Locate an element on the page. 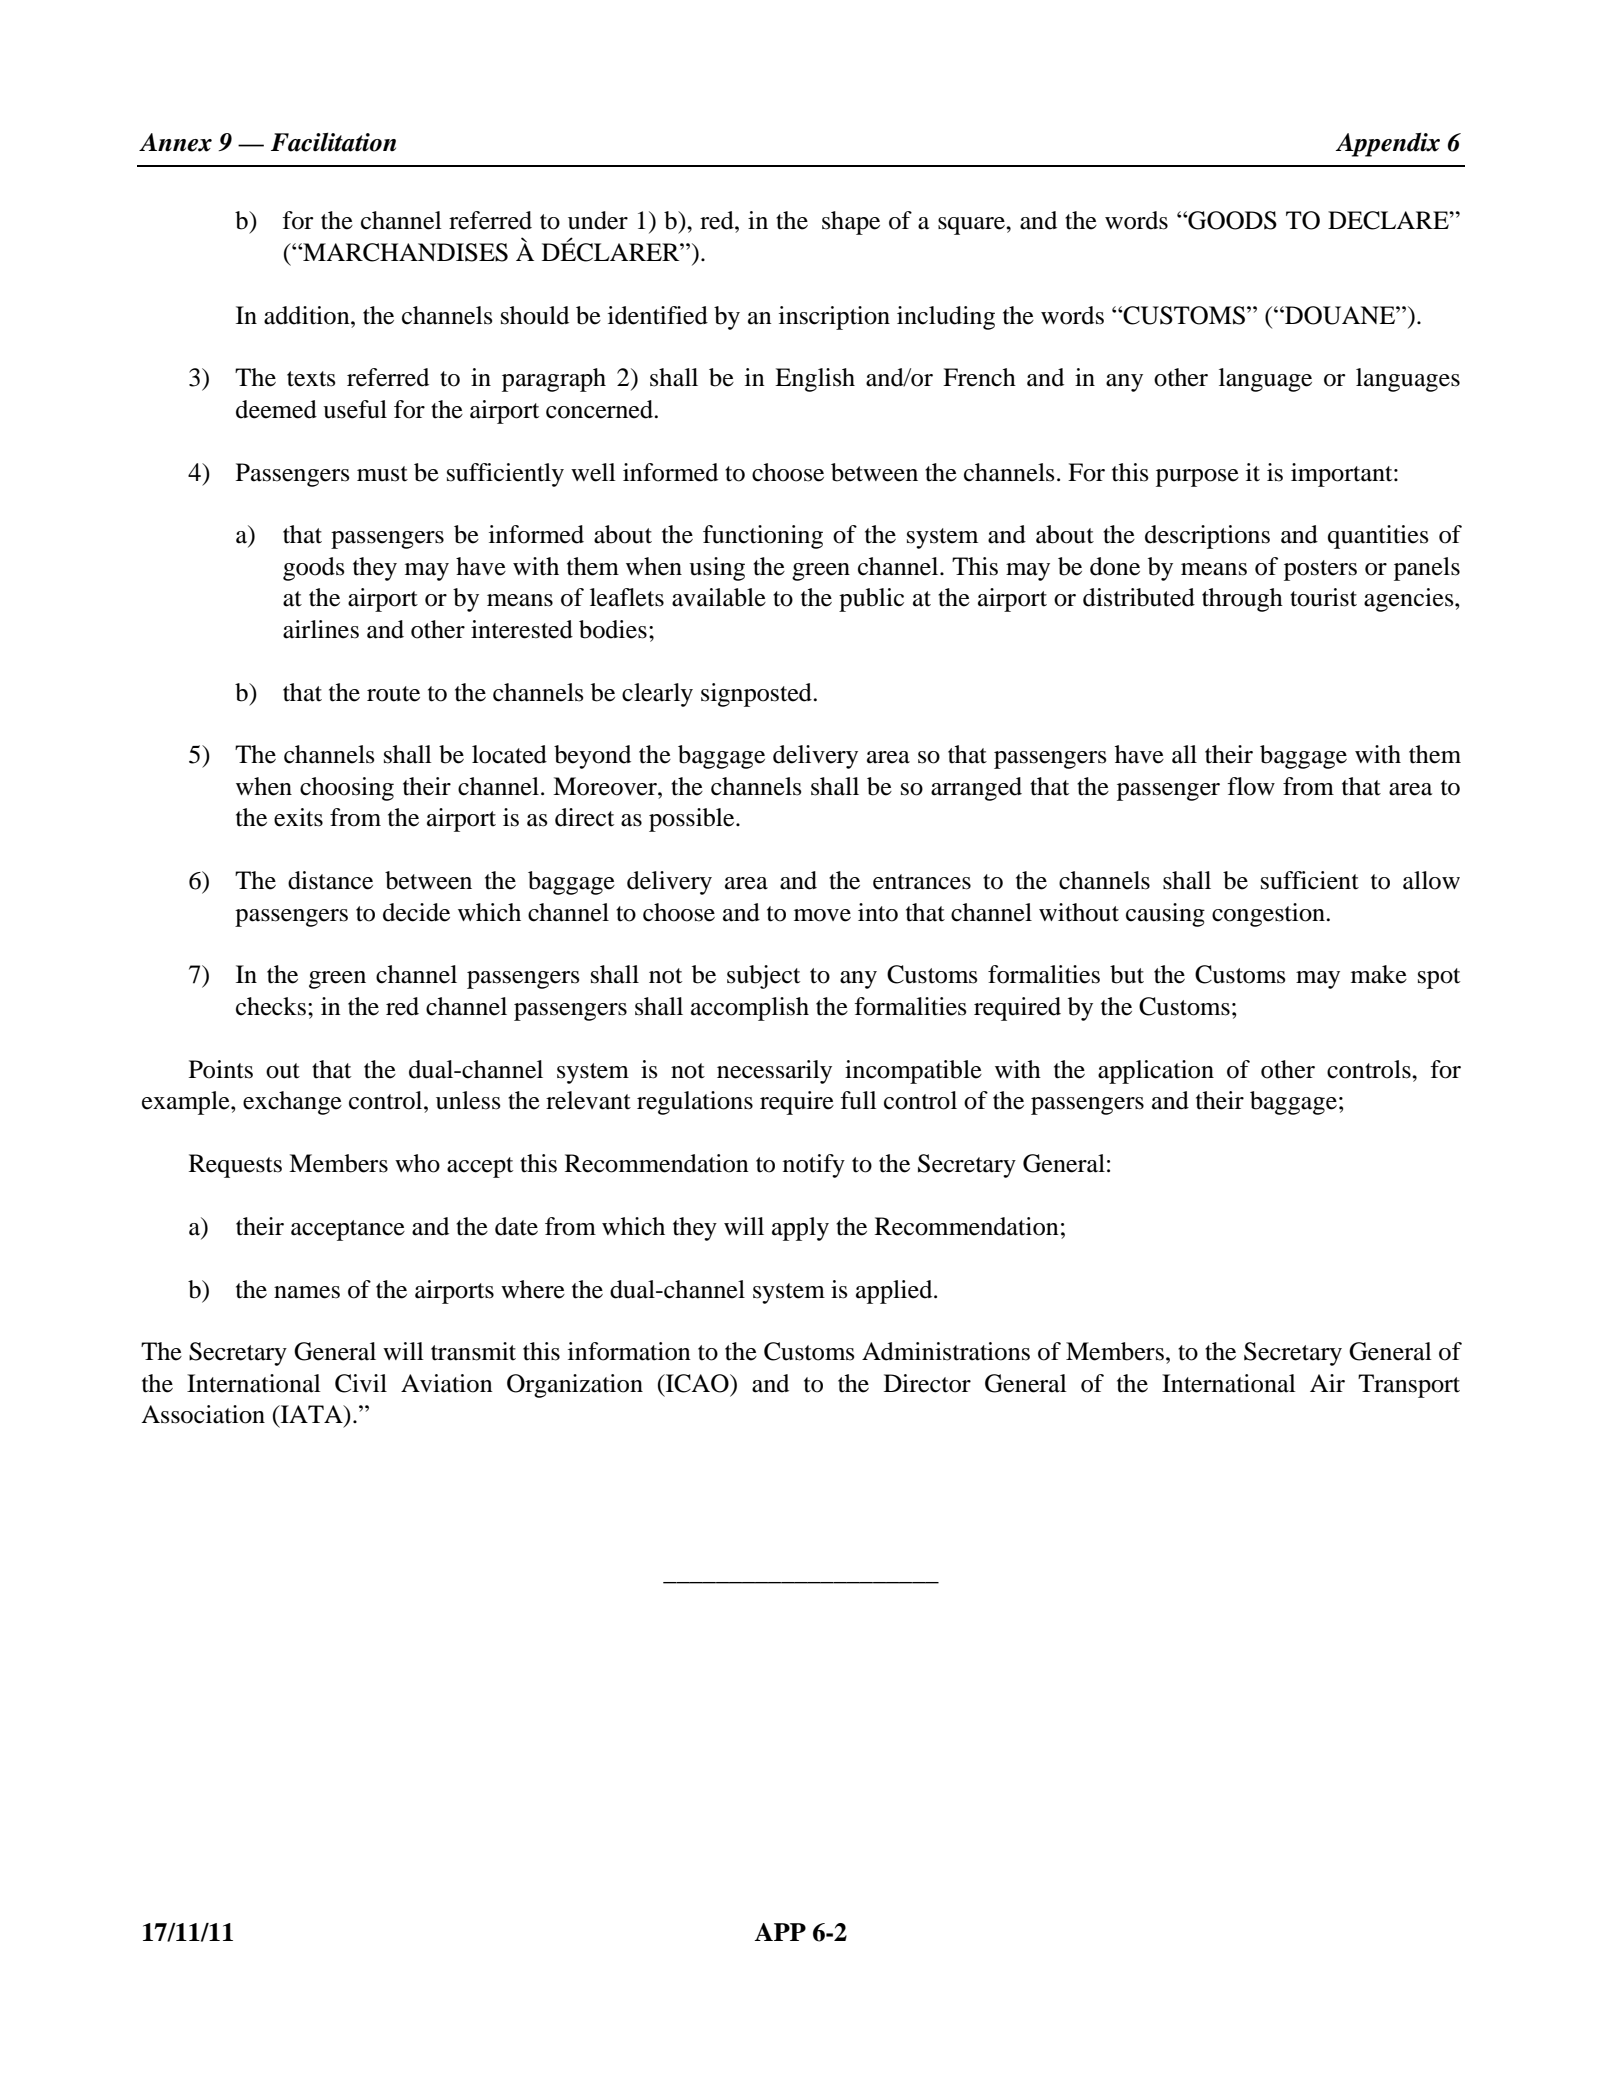  flow is located at coordinates (1251, 786).
